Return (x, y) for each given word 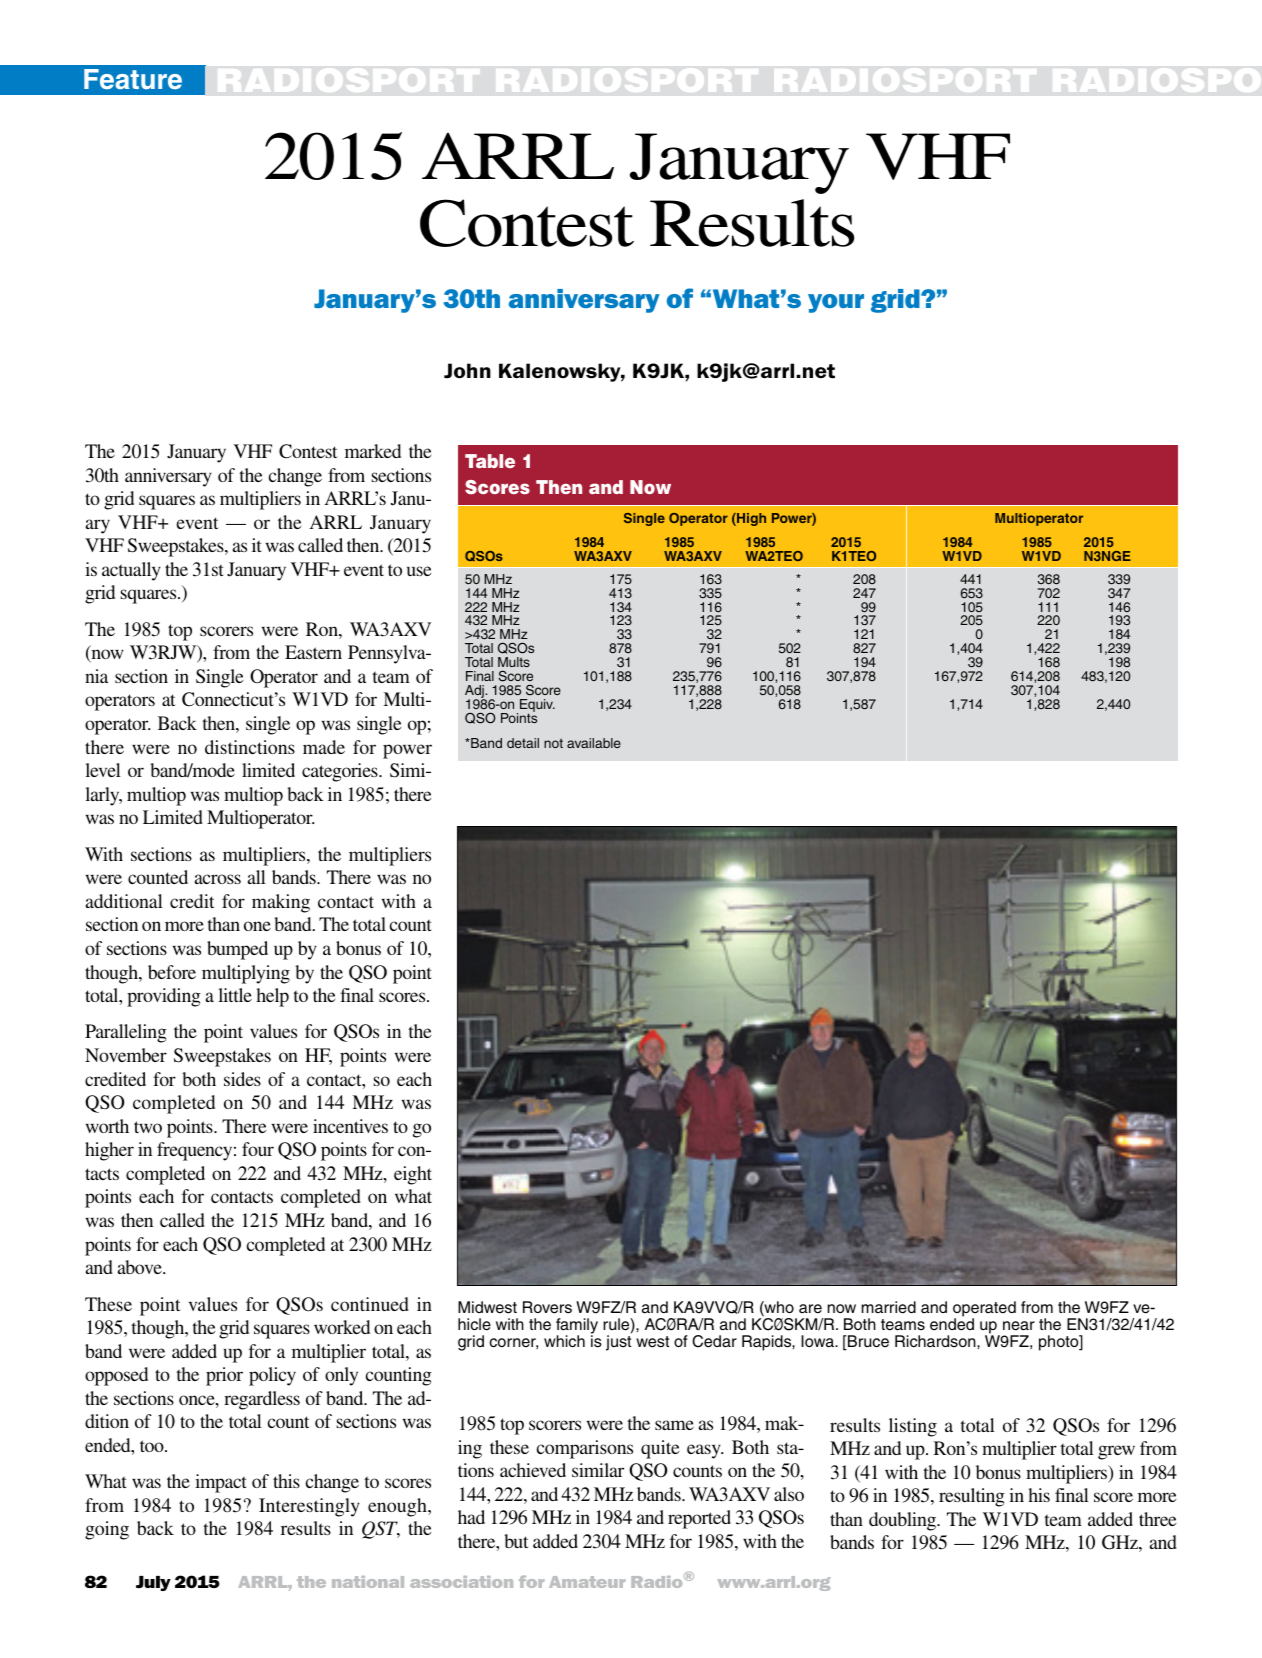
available (594, 743)
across (218, 879)
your (836, 303)
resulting (972, 1497)
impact (221, 1483)
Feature (133, 79)
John (467, 371)
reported (699, 1519)
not (553, 743)
